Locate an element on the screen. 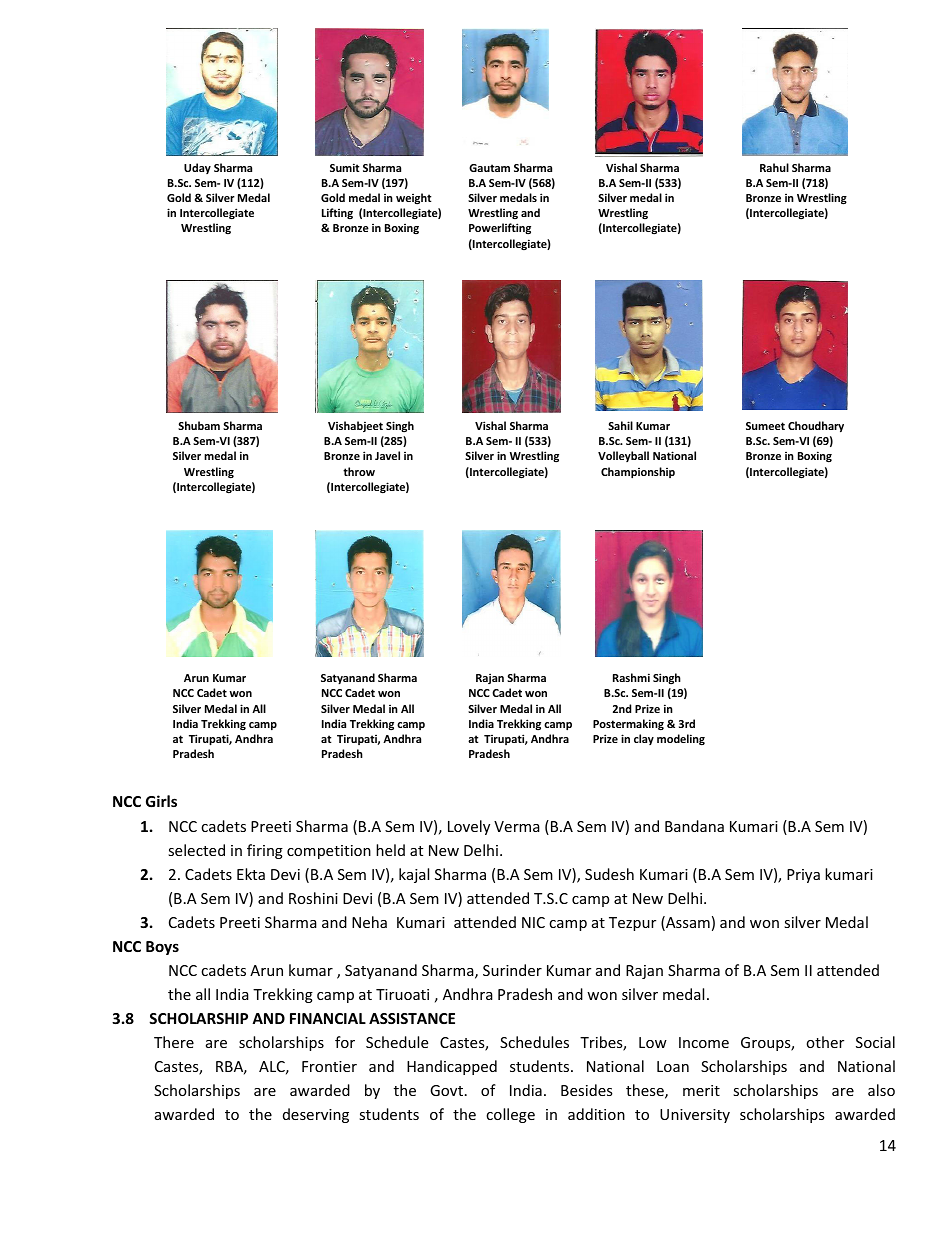 The image size is (952, 1233). NIC is located at coordinates (533, 922).
